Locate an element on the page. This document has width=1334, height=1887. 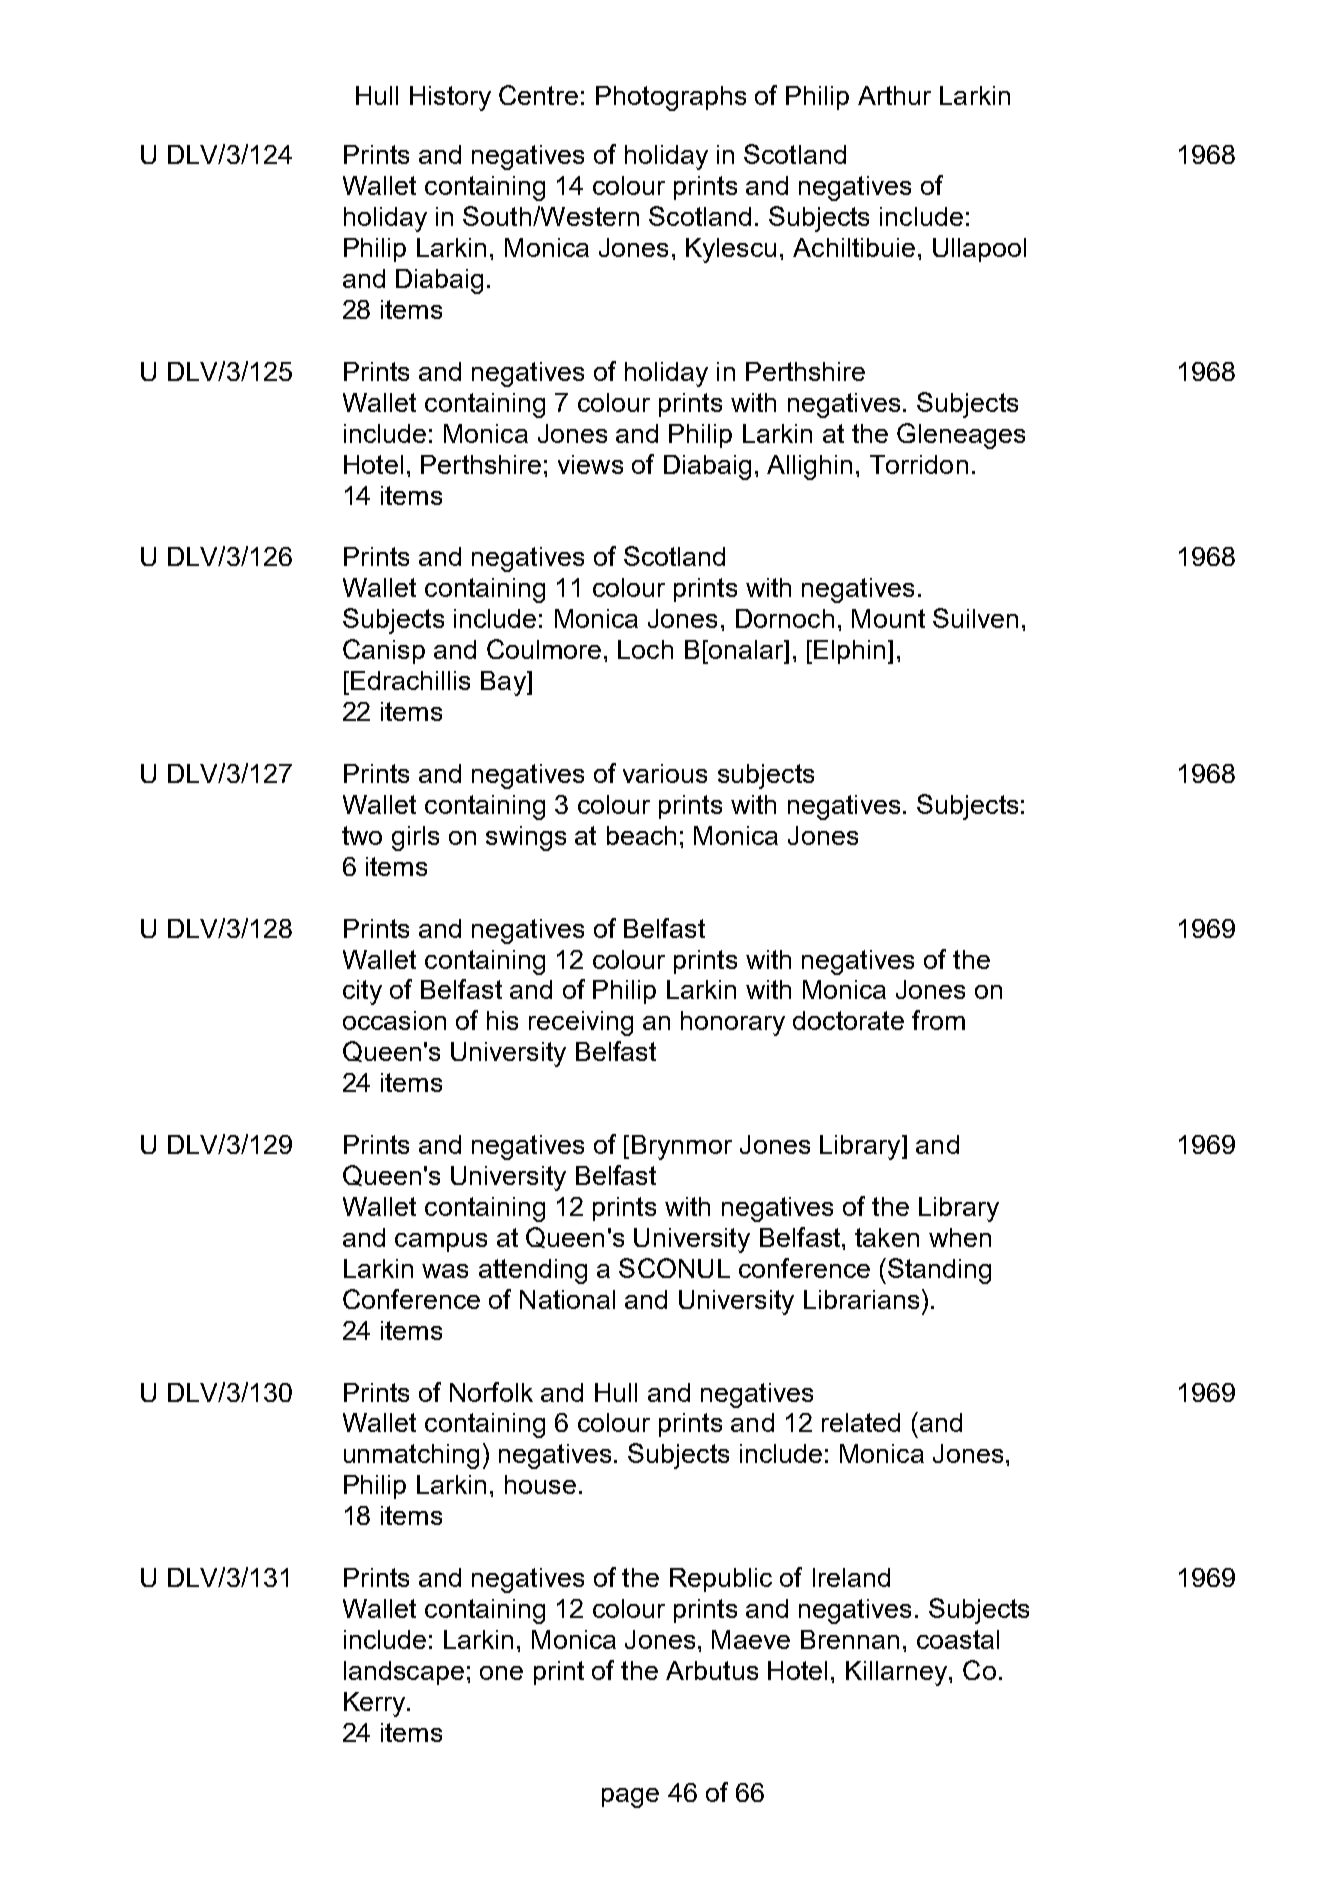
Arthur is located at coordinates (894, 95).
